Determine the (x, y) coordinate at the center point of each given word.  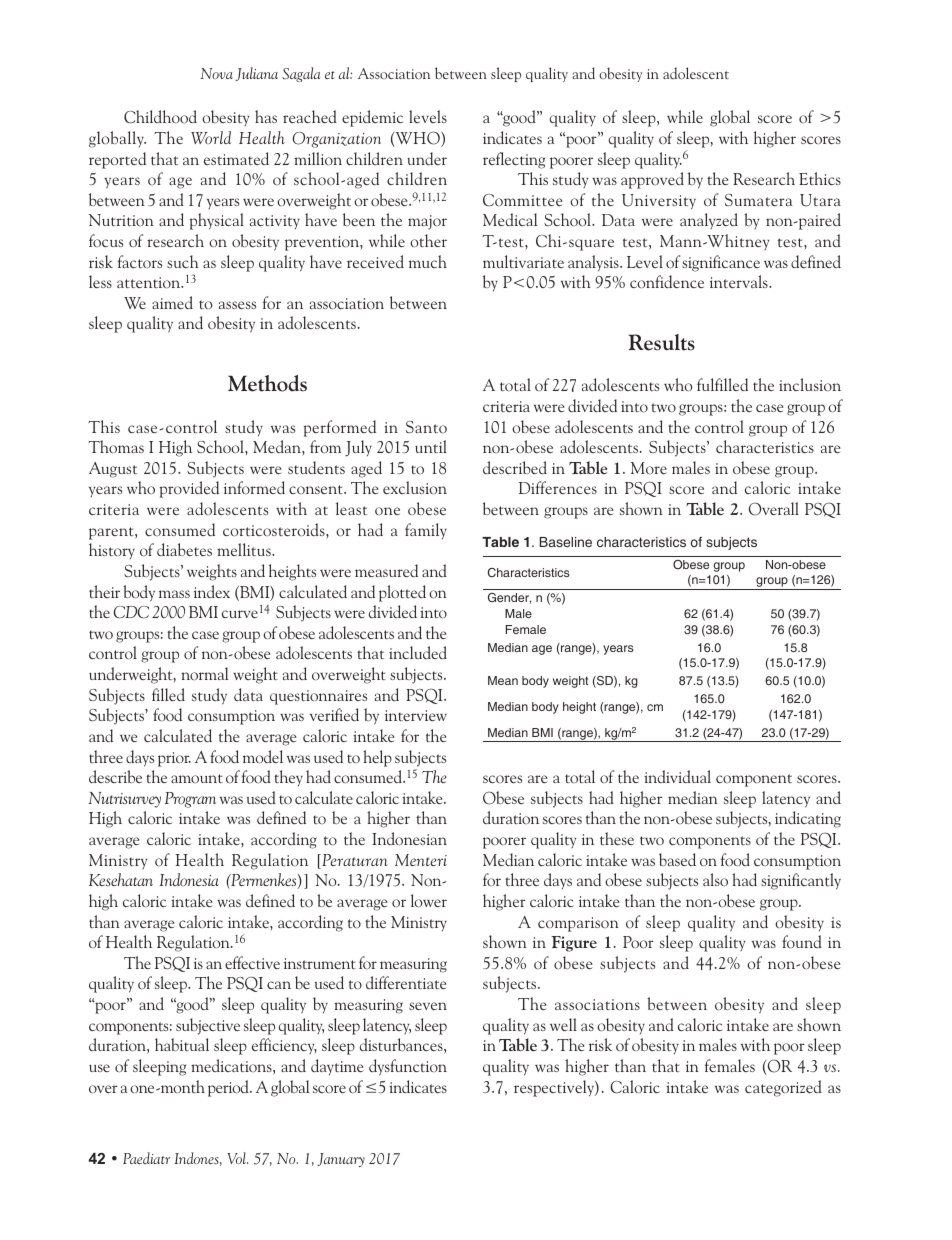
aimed (172, 302)
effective (252, 962)
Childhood (160, 117)
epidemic (372, 118)
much (428, 261)
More (649, 468)
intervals (740, 281)
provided (189, 489)
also (715, 879)
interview (416, 715)
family (426, 531)
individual (677, 776)
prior (174, 759)
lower (429, 901)
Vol (237, 1158)
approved (652, 180)
